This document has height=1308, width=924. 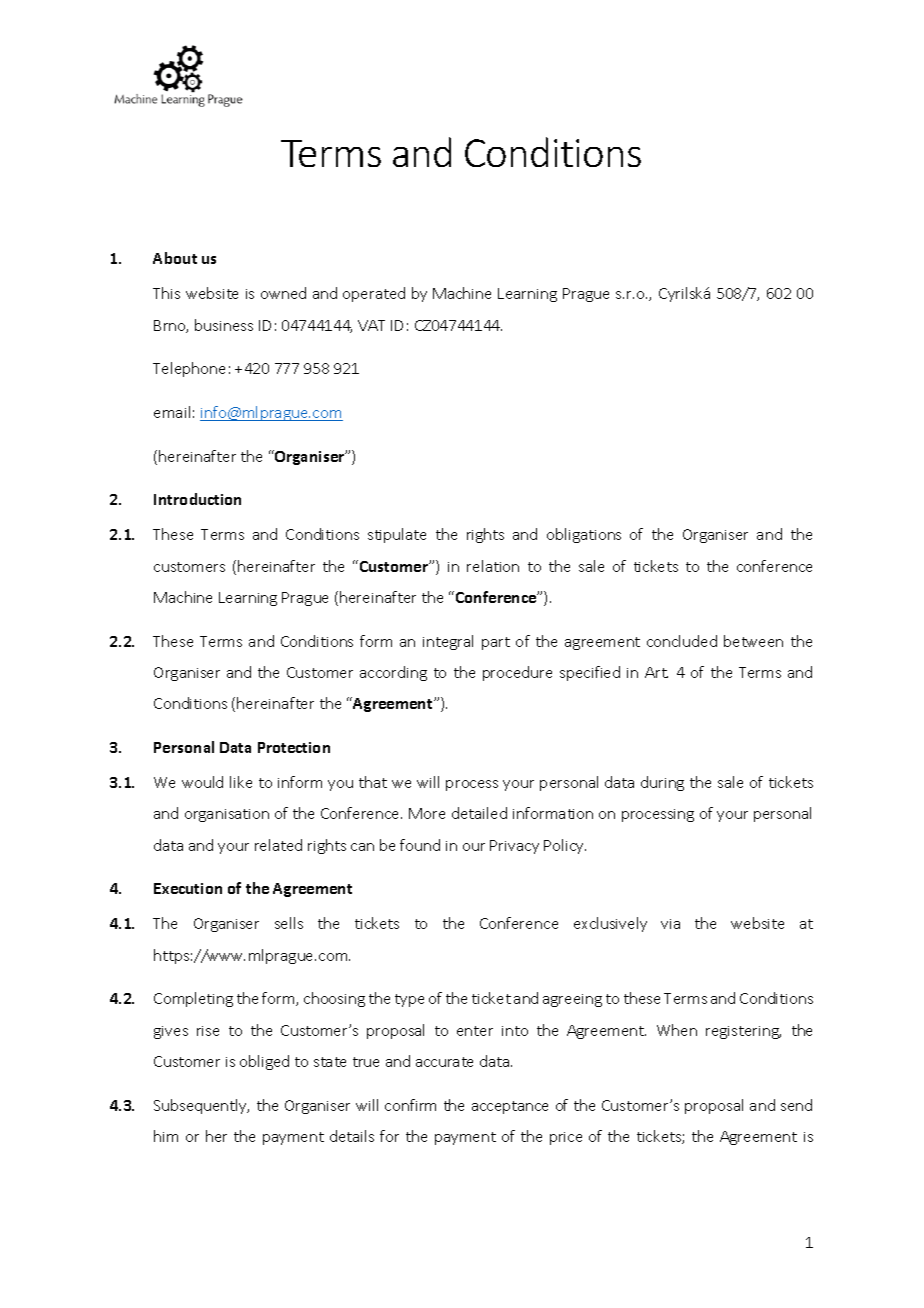 What do you see at coordinates (201, 1106) in the document?
I see `Subsequently` at bounding box center [201, 1106].
